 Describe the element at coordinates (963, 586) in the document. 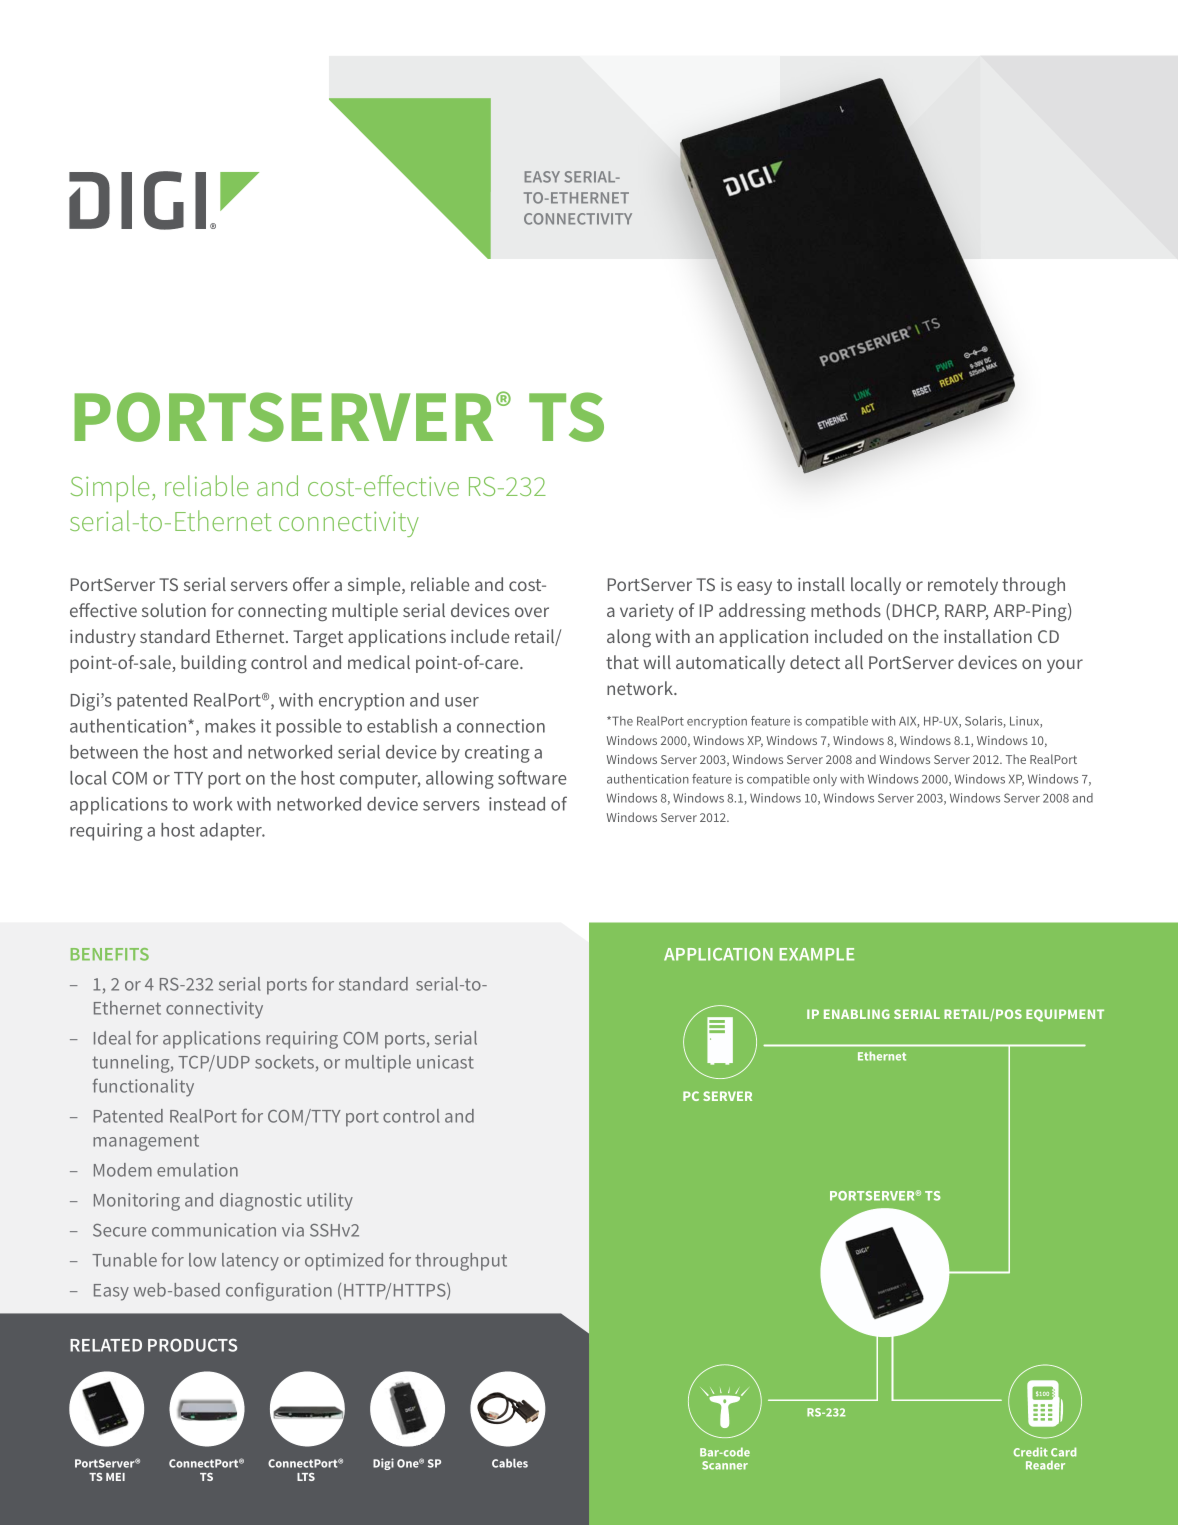

I see `remotely` at that location.
